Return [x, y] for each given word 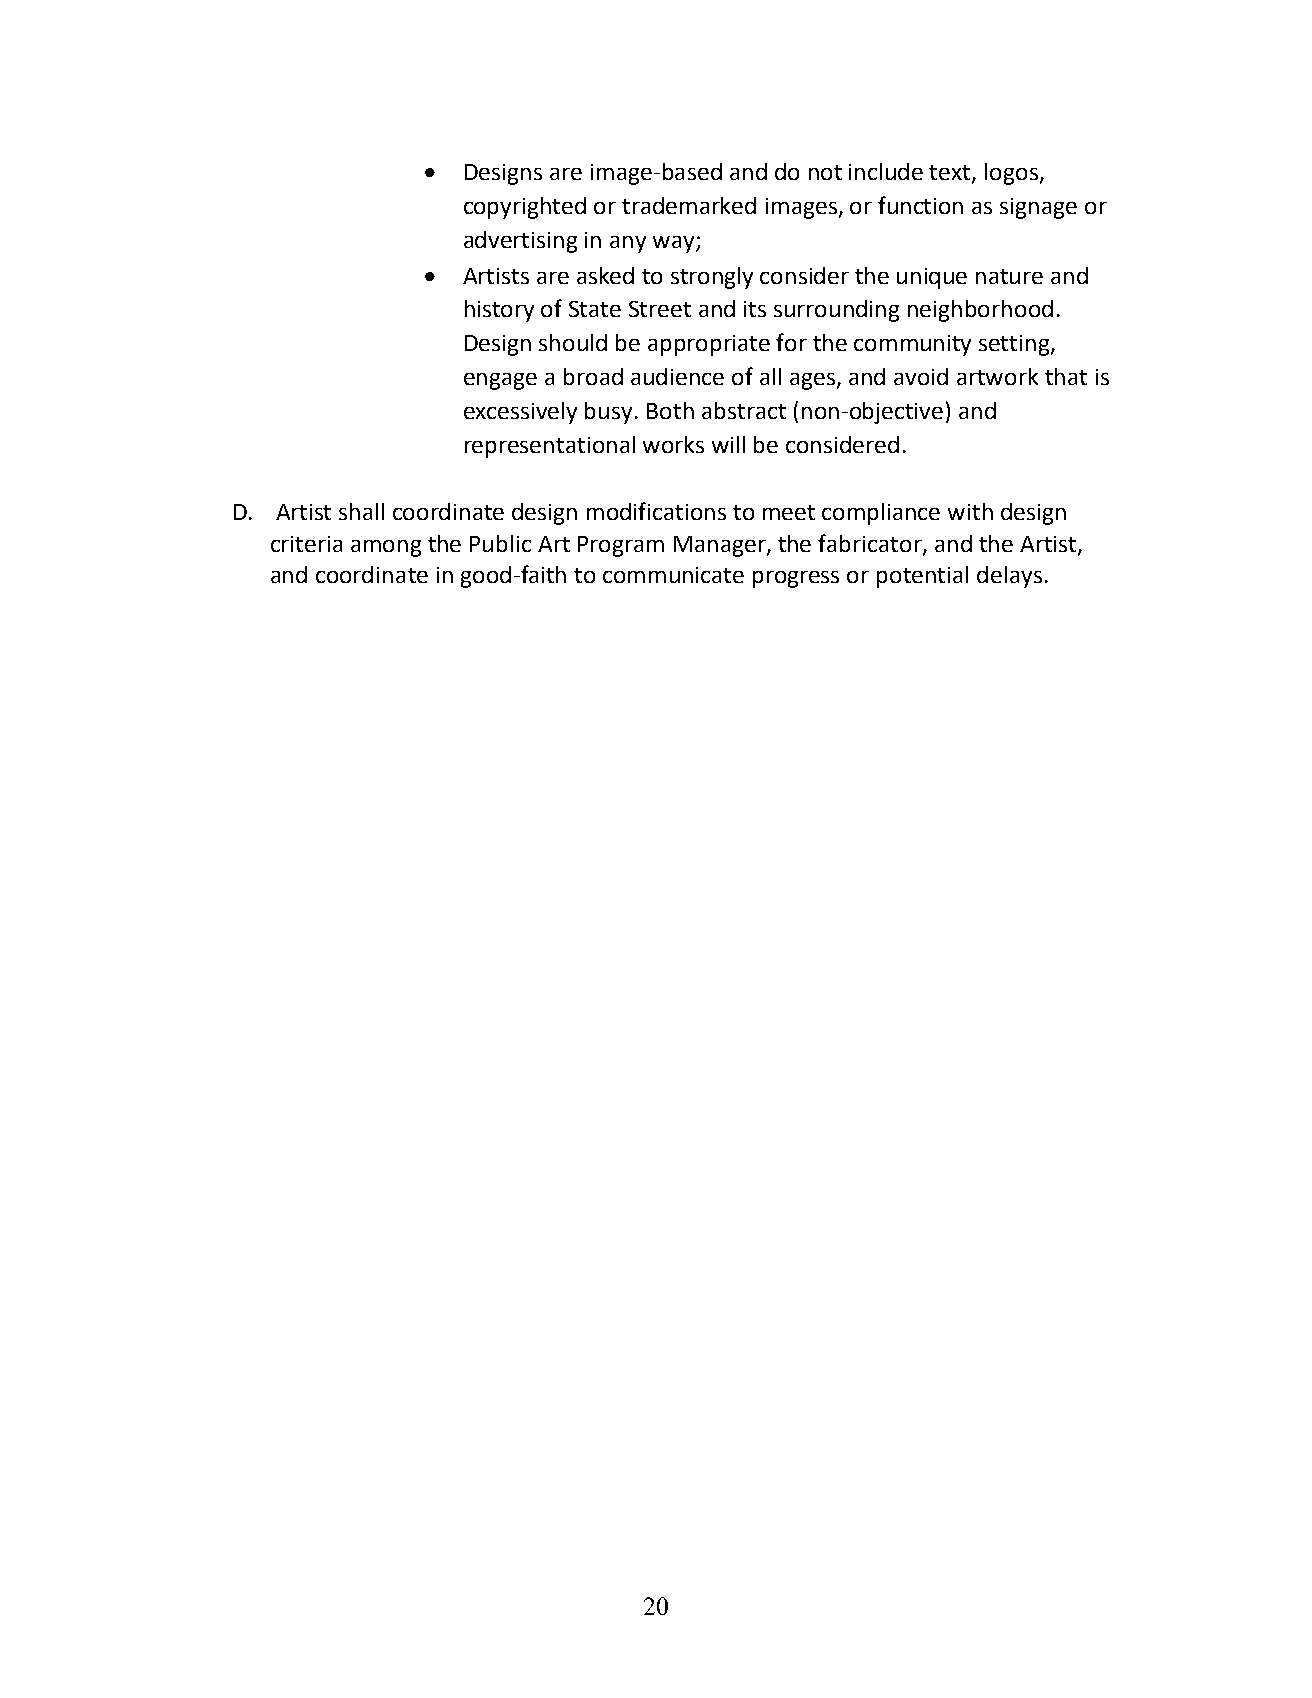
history [499, 311]
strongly [712, 278]
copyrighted [525, 208]
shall [361, 511]
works [673, 444]
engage [500, 381]
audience [677, 376]
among [386, 548]
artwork [997, 376]
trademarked [689, 205]
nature [1009, 276]
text [951, 174]
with [970, 511]
